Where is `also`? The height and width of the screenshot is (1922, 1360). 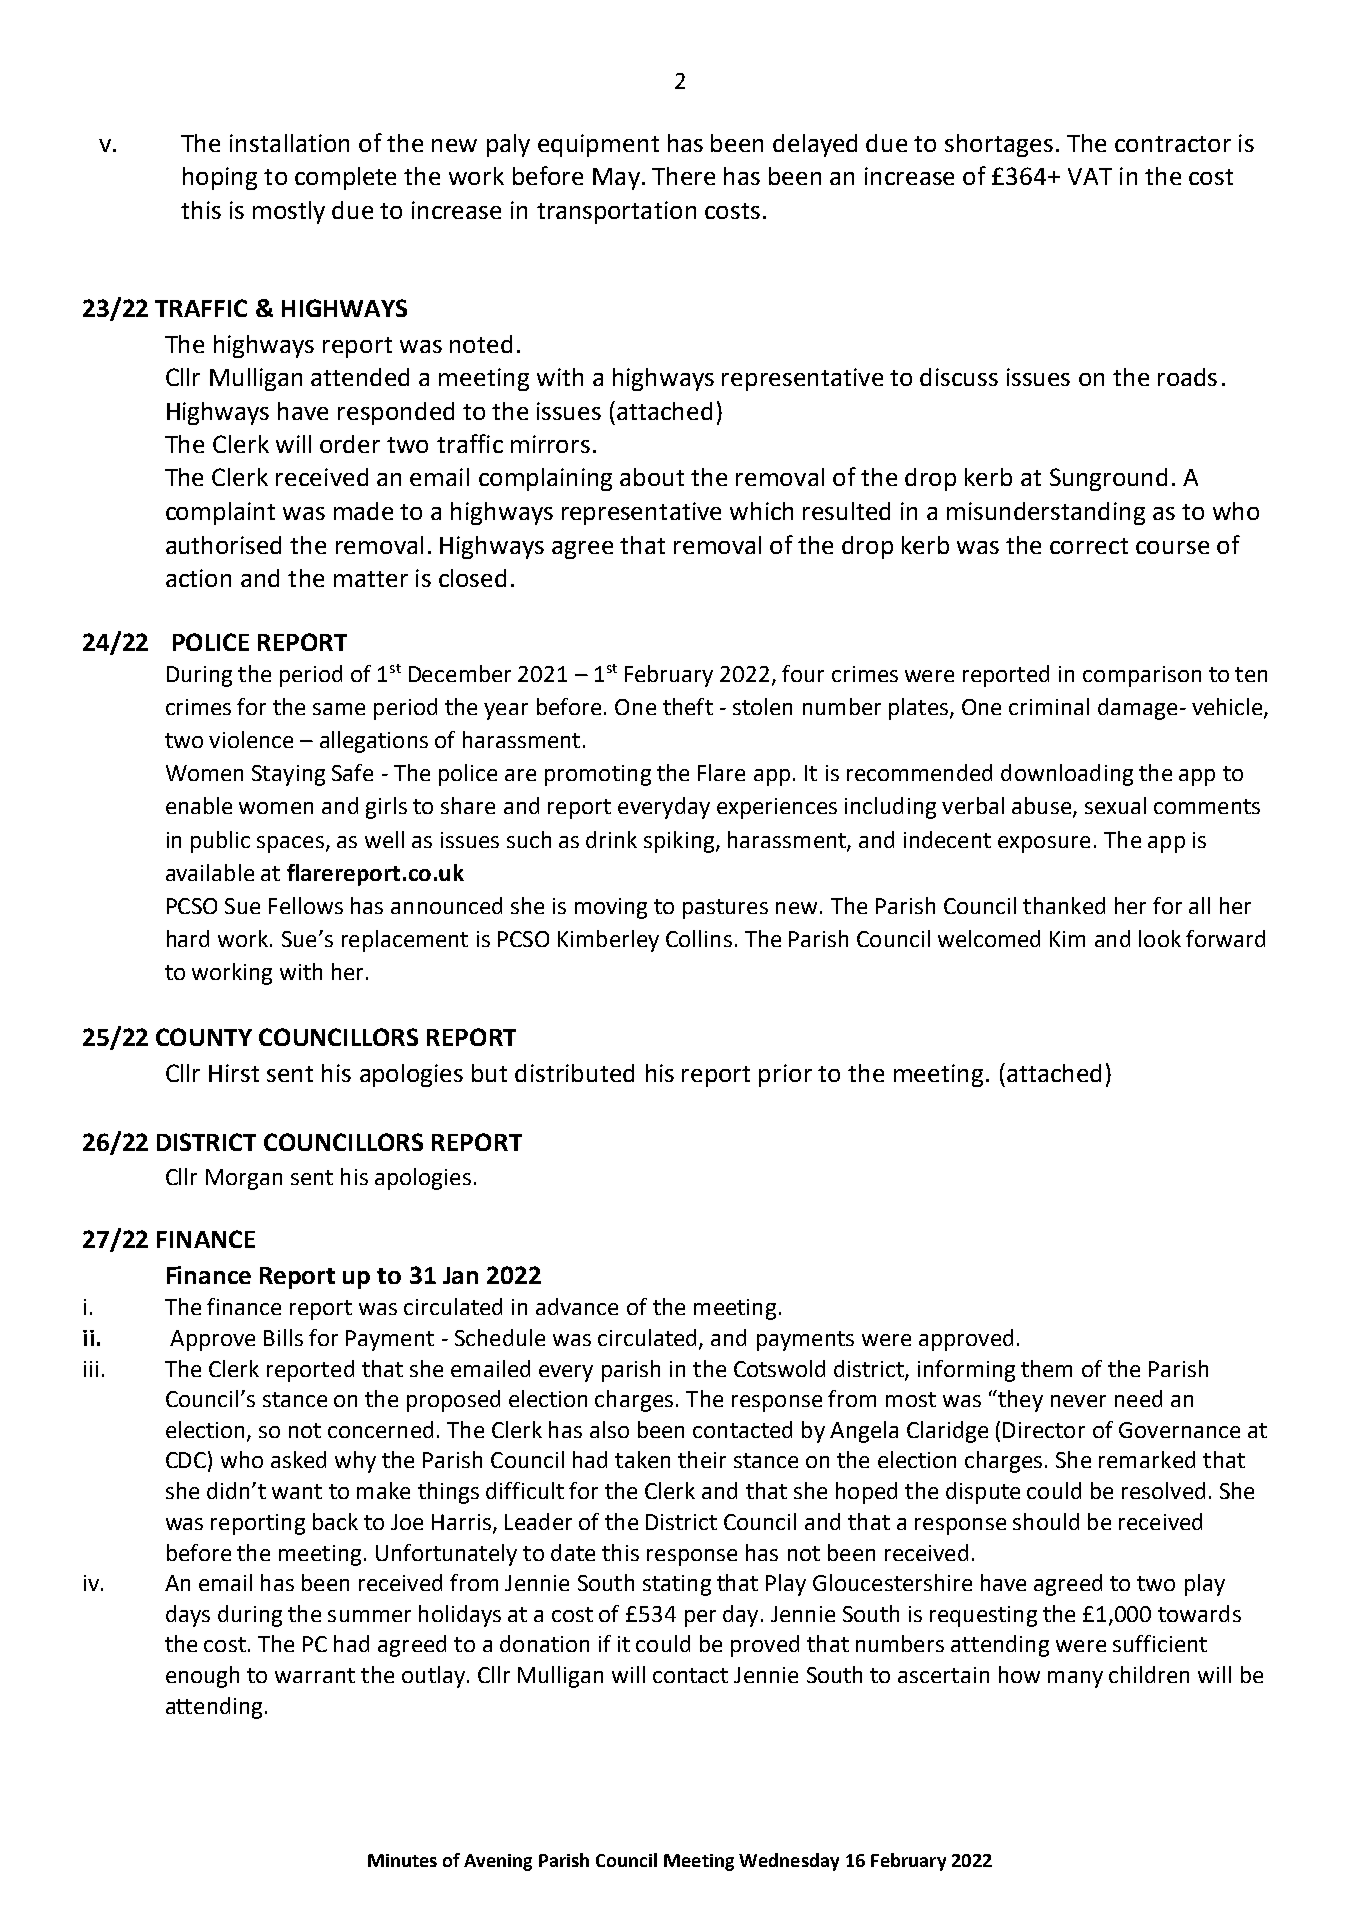
also is located at coordinates (609, 1429).
